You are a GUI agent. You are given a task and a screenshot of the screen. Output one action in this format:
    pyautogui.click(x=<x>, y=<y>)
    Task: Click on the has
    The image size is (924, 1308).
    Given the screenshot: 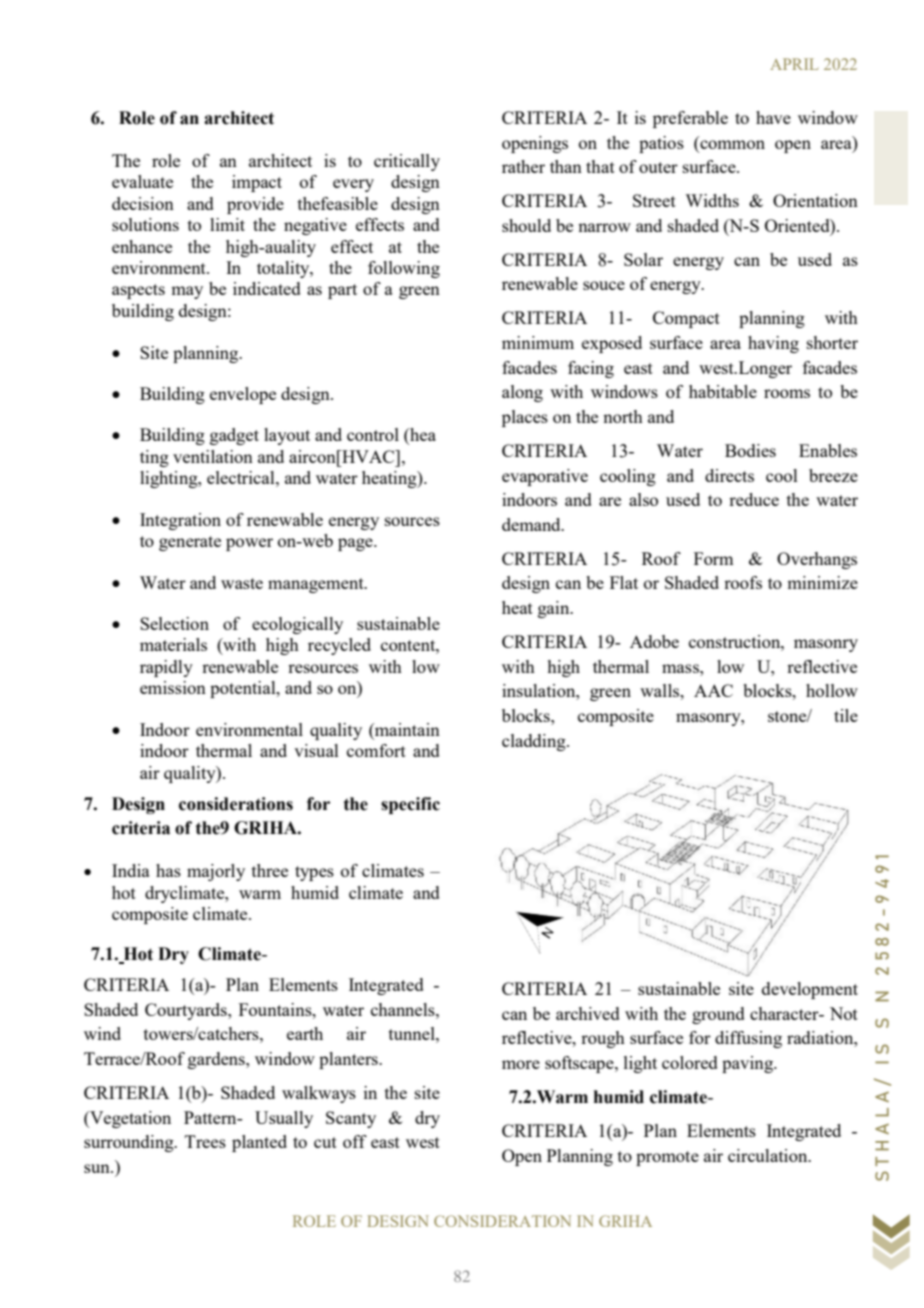 What is the action you would take?
    pyautogui.click(x=168, y=870)
